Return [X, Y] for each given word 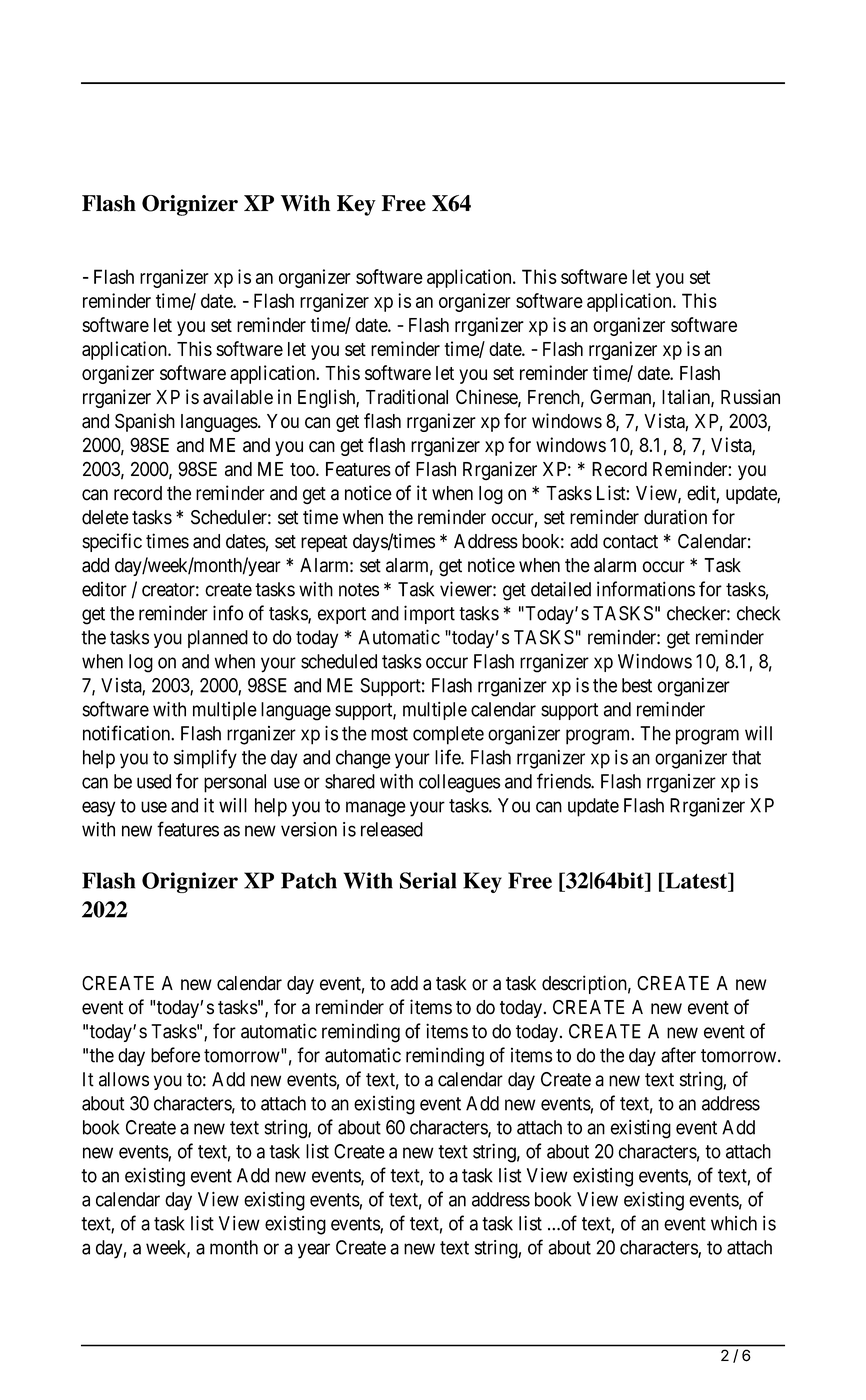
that [746, 757]
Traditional [407, 397]
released [392, 829]
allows [124, 1079]
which [734, 1223]
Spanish [145, 422]
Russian [750, 397]
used [154, 781]
